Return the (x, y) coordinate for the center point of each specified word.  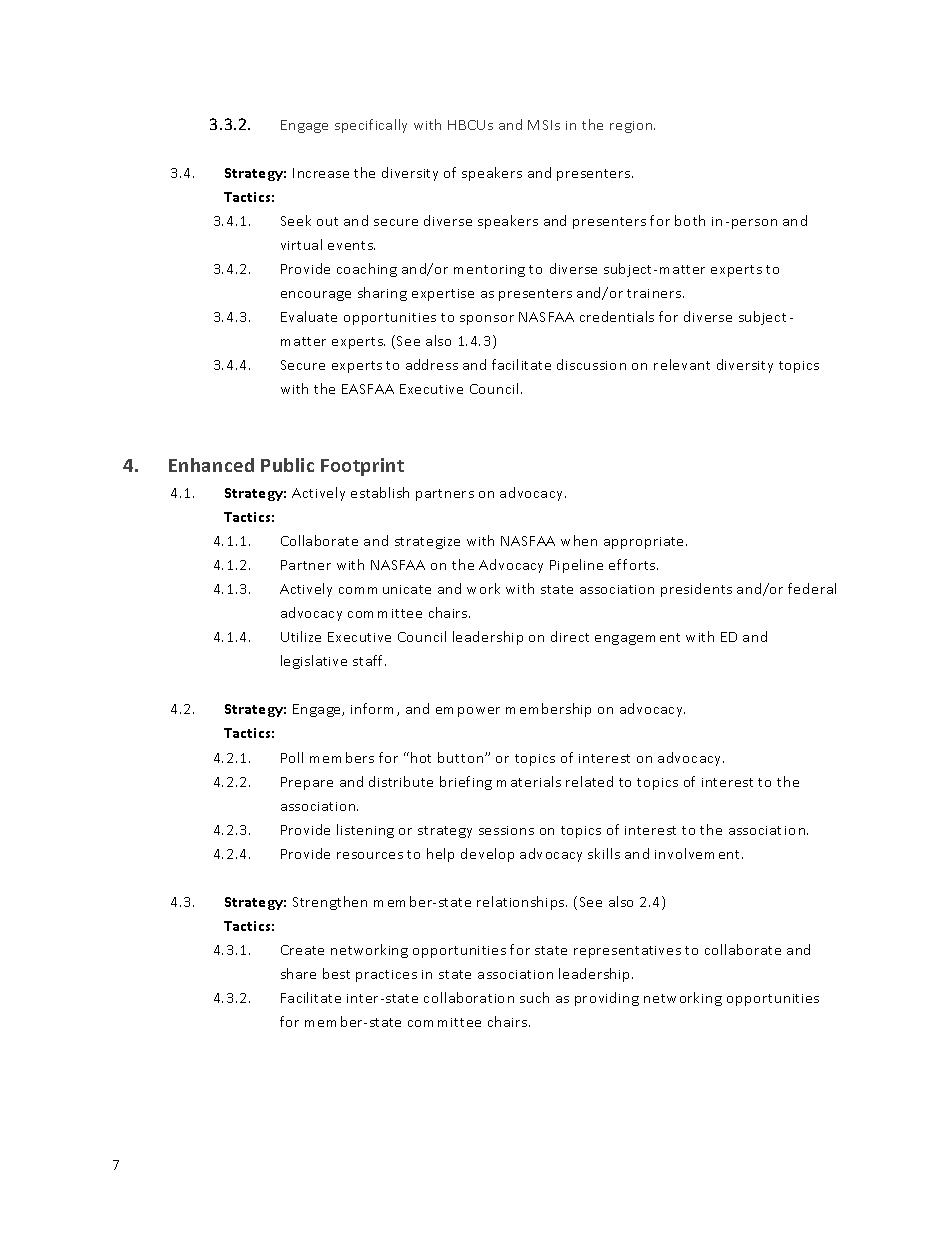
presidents (696, 590)
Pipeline (576, 566)
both (690, 220)
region (632, 127)
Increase (321, 173)
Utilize (301, 636)
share (298, 973)
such (534, 997)
